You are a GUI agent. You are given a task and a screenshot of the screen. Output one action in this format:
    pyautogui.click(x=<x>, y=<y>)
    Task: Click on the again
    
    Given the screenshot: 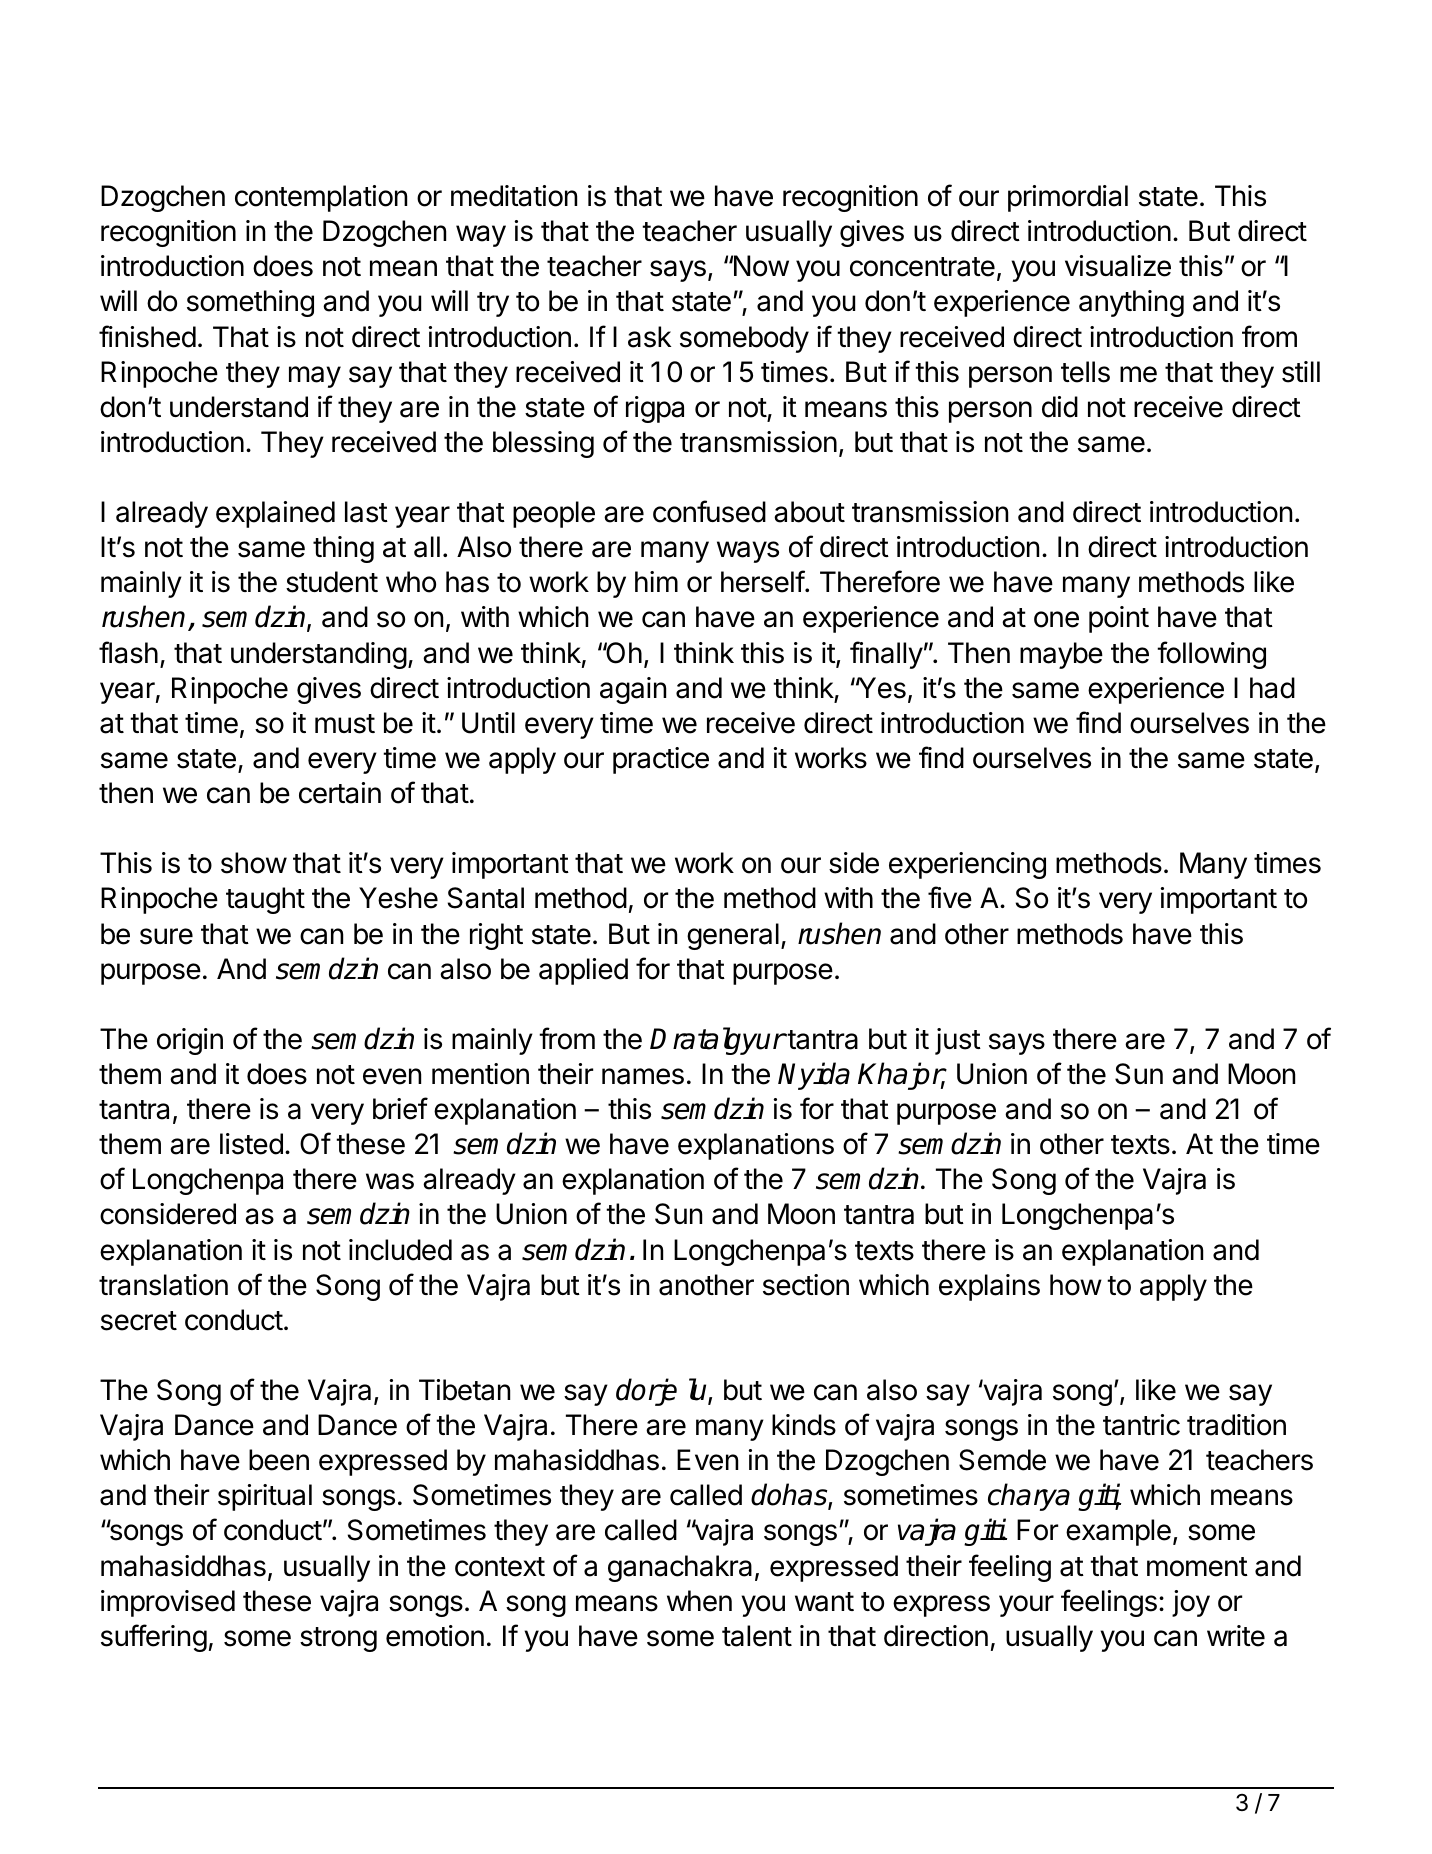 What is the action you would take?
    pyautogui.click(x=633, y=690)
